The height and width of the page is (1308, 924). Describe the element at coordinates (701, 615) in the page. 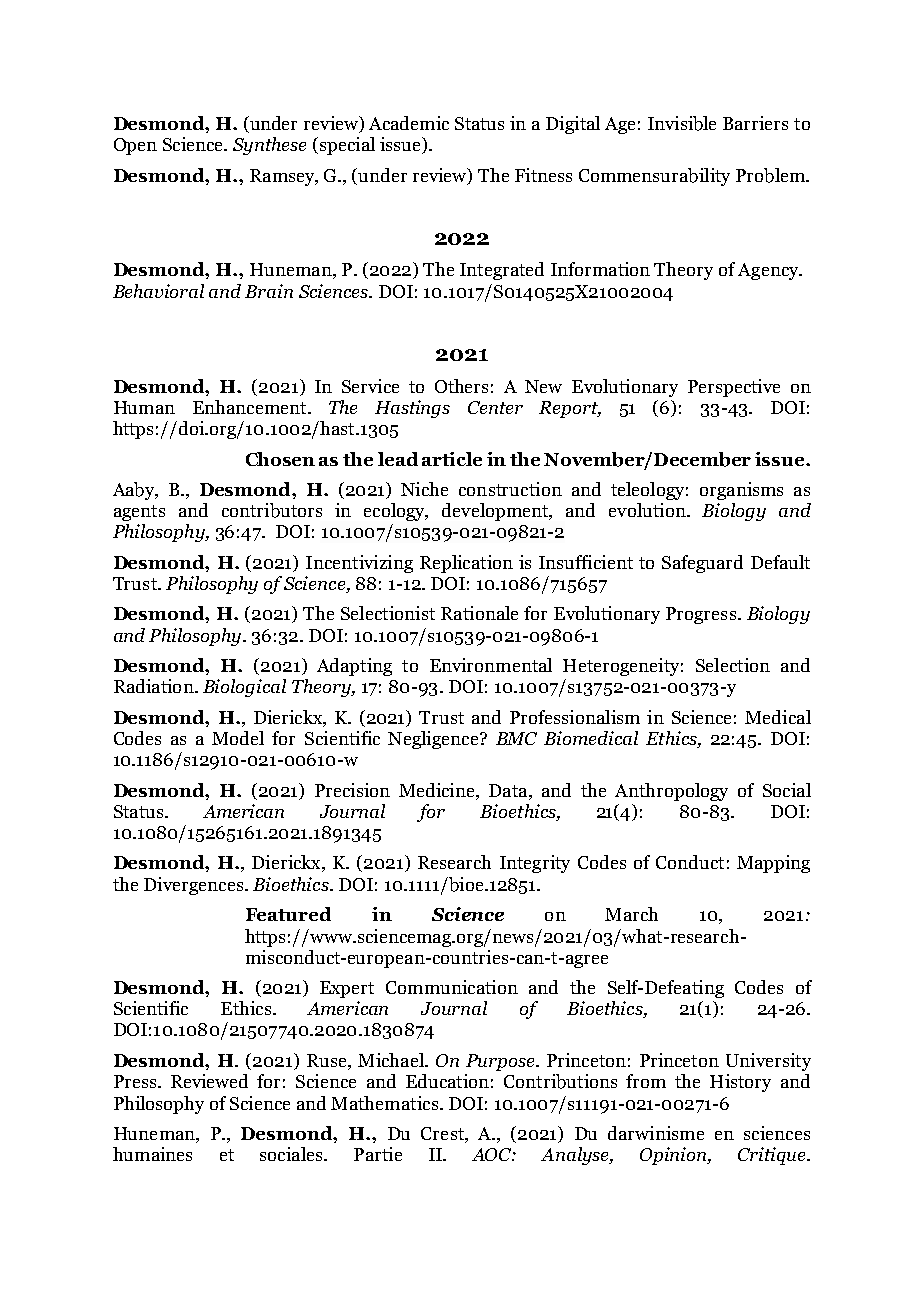

I see `Progress` at that location.
